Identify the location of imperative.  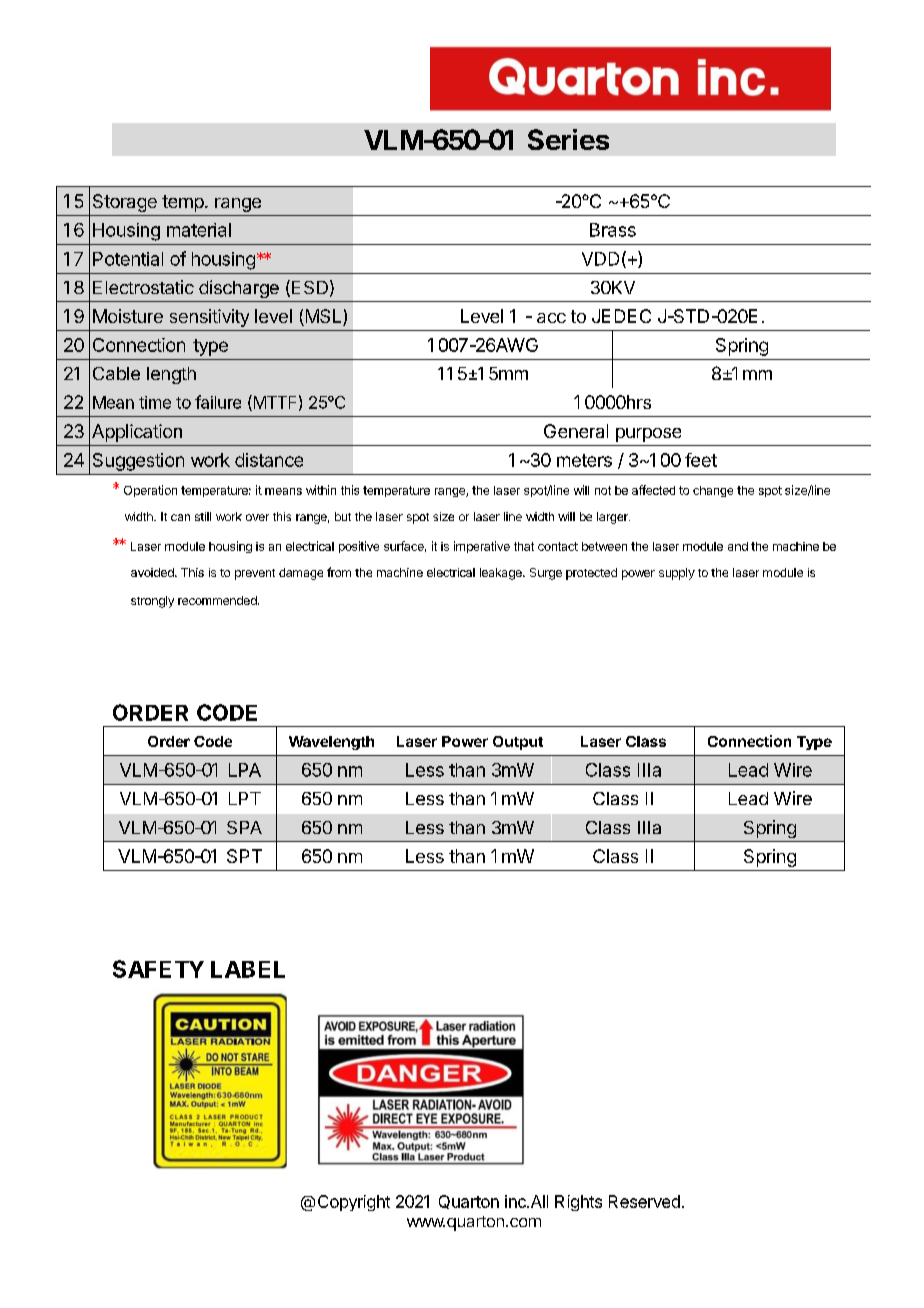
(482, 547).
